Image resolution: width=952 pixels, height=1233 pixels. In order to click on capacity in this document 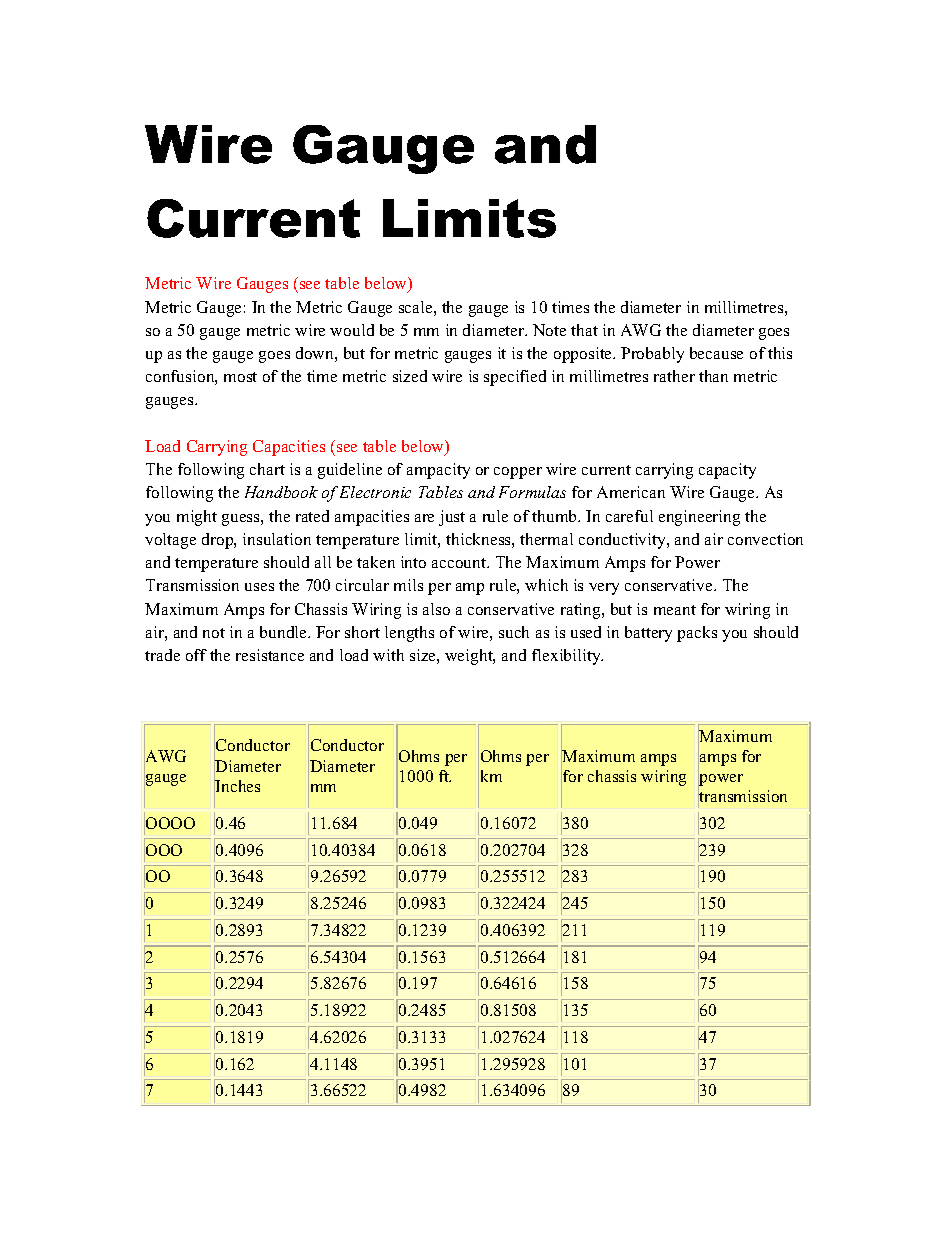, I will do `click(727, 471)`.
